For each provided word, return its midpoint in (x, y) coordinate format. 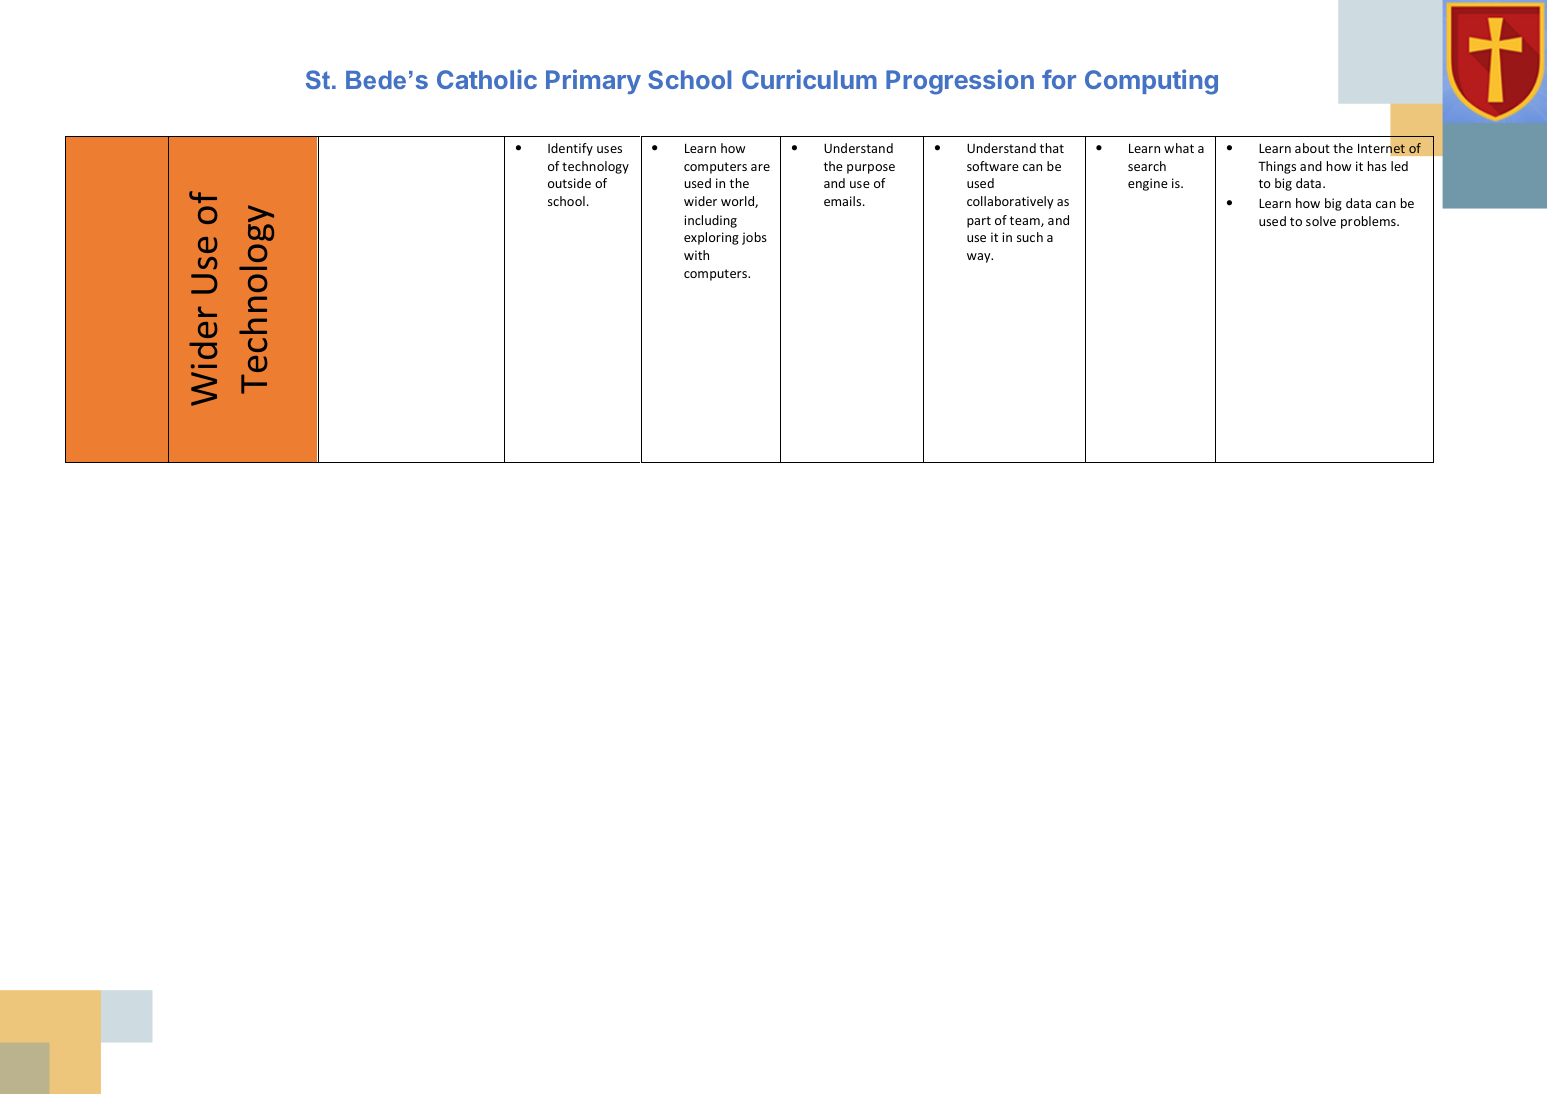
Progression (960, 82)
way (980, 258)
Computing (1151, 82)
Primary (593, 81)
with (696, 255)
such (1030, 237)
